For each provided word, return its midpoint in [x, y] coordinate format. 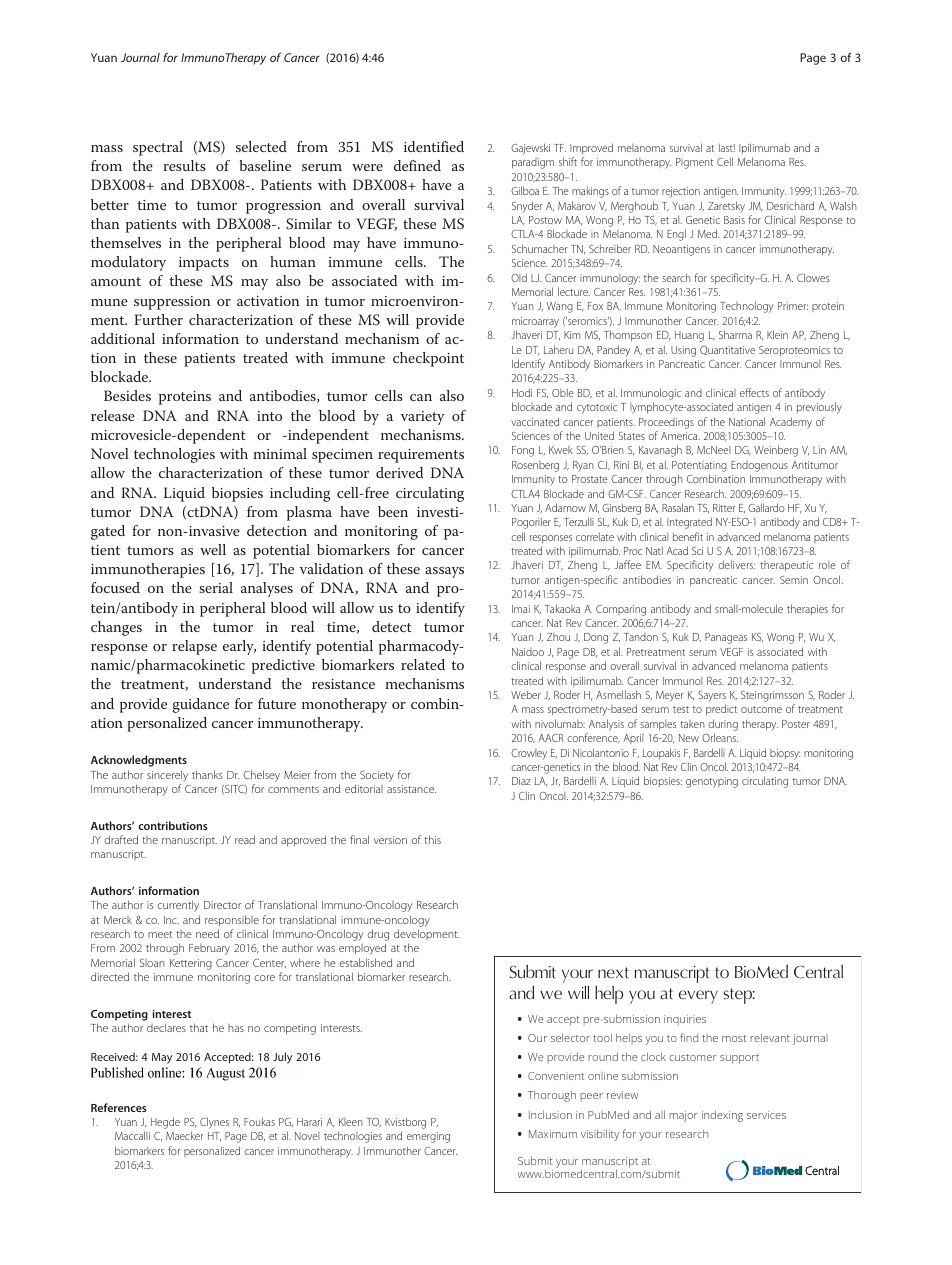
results [184, 165]
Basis [734, 220]
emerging [428, 1137]
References [119, 1107]
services [766, 1115]
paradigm [533, 163]
